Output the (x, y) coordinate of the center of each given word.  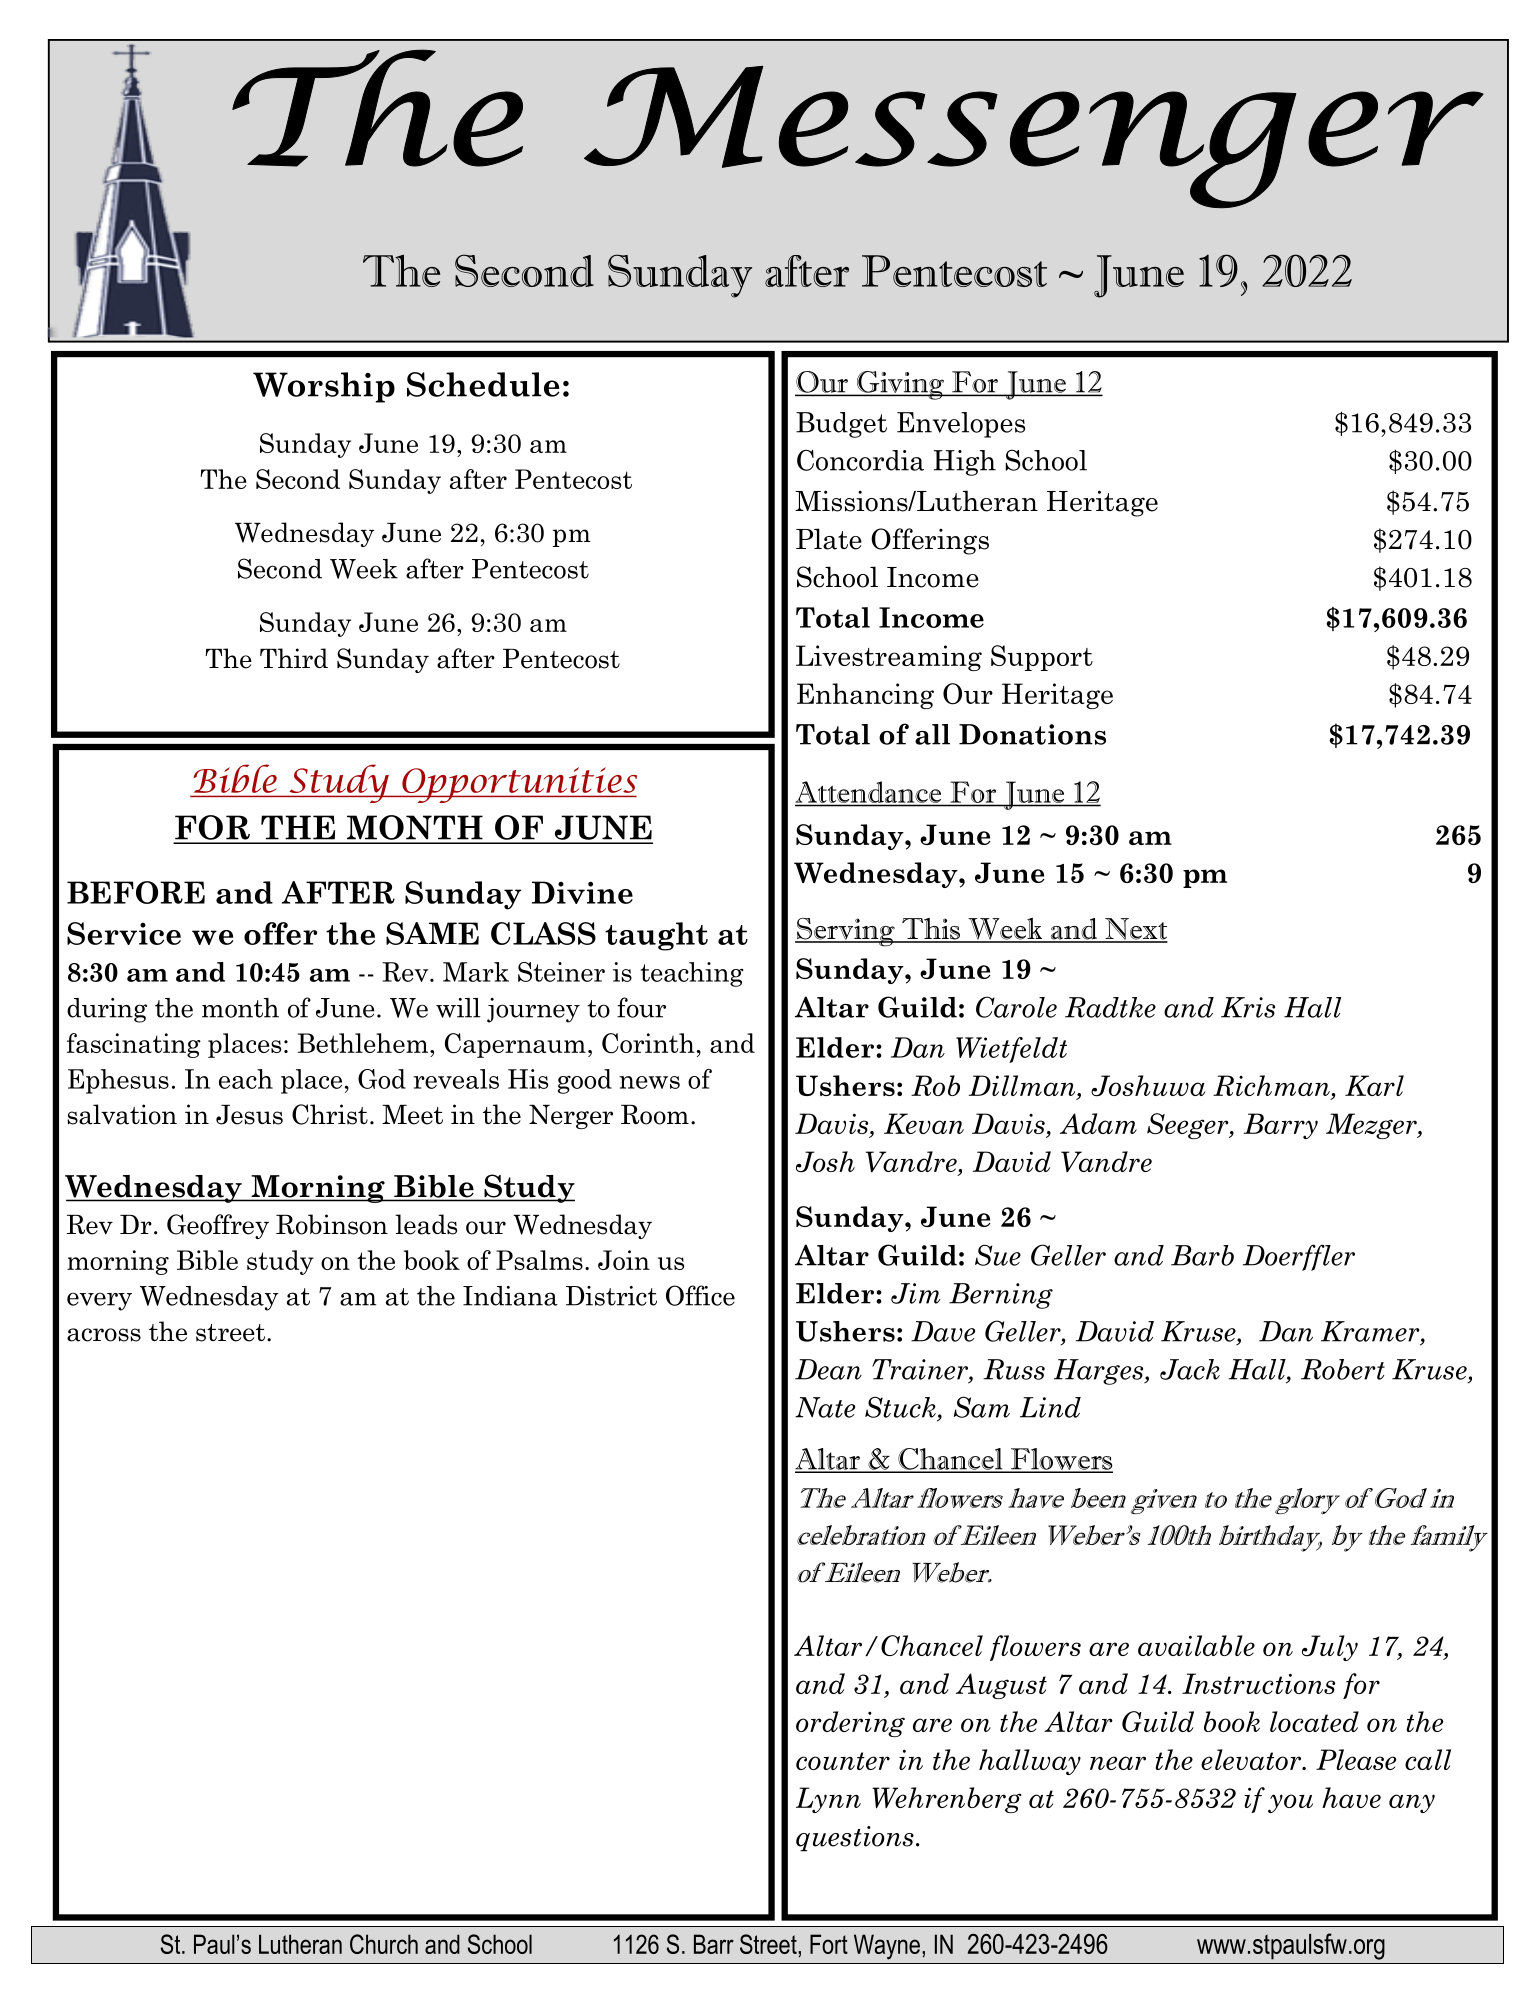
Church (384, 1944)
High (965, 463)
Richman (1272, 1087)
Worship (324, 387)
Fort (829, 1944)
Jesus (249, 1115)
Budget (841, 425)
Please (1356, 1759)
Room (655, 1115)
